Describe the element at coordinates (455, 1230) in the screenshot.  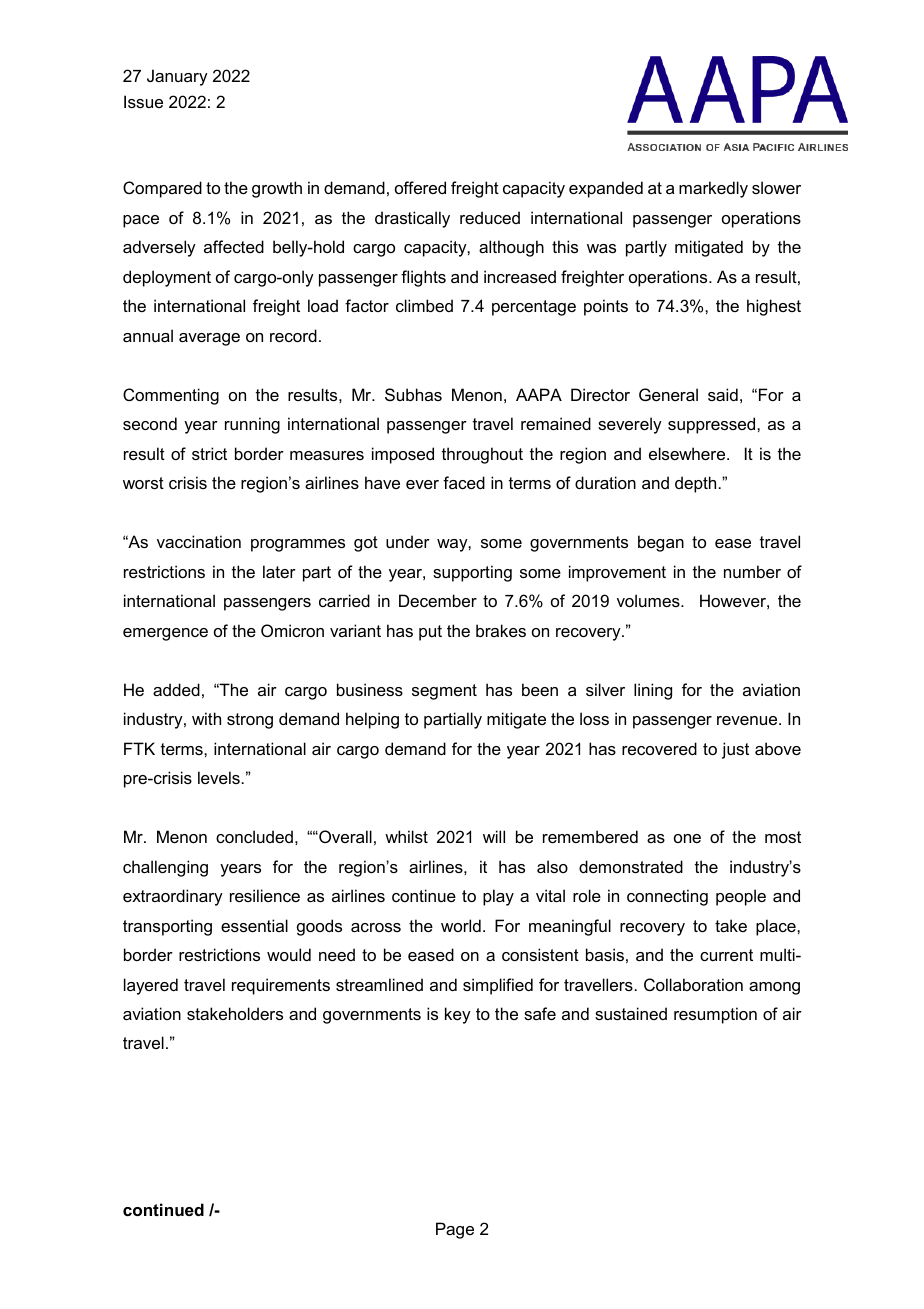
I see `Page` at that location.
